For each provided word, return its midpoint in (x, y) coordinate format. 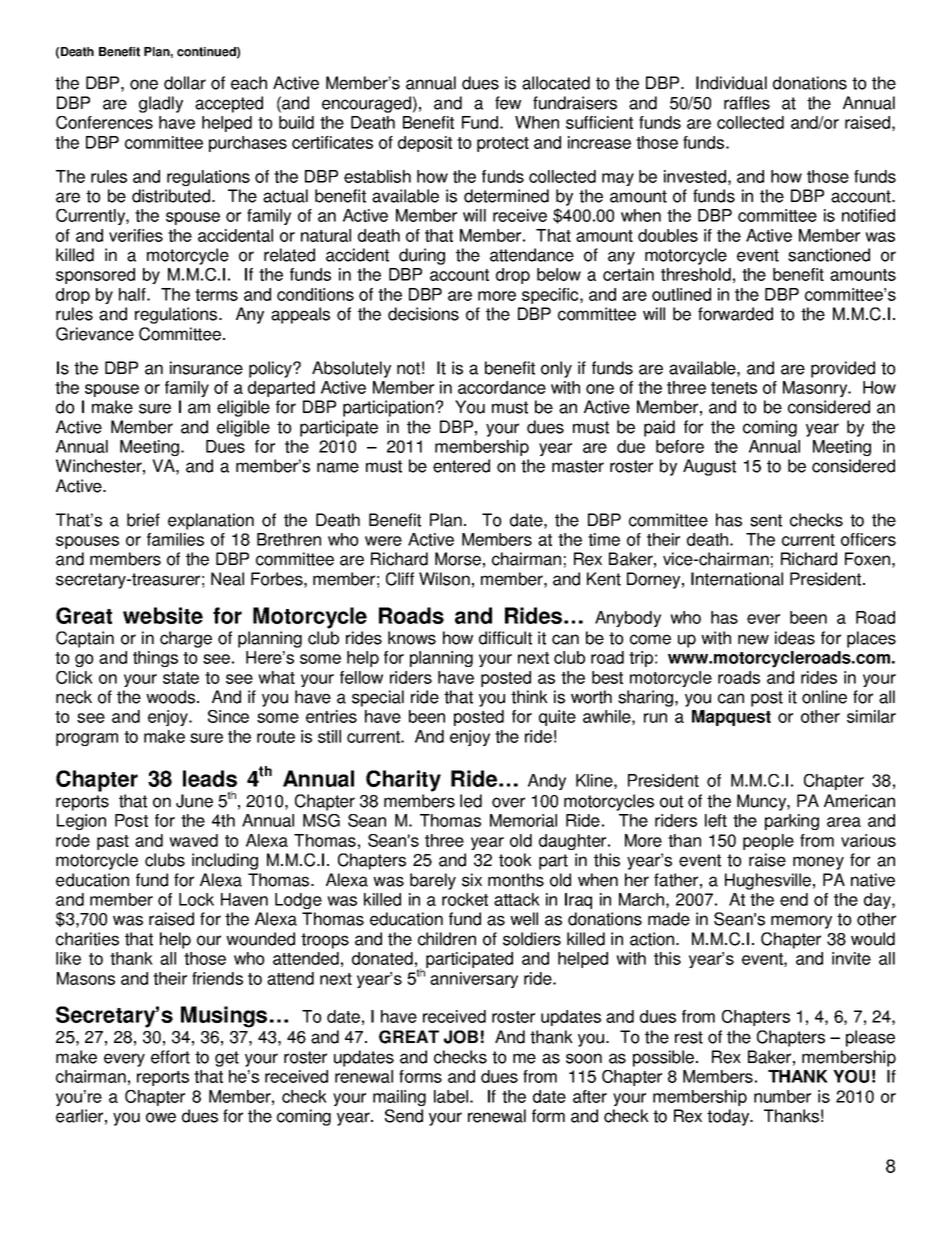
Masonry (816, 389)
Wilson (444, 579)
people (768, 842)
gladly (161, 104)
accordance (502, 387)
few (508, 103)
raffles (747, 103)
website (163, 615)
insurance (206, 368)
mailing (399, 1098)
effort (170, 1057)
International (737, 579)
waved (193, 840)
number (782, 1096)
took (515, 860)
